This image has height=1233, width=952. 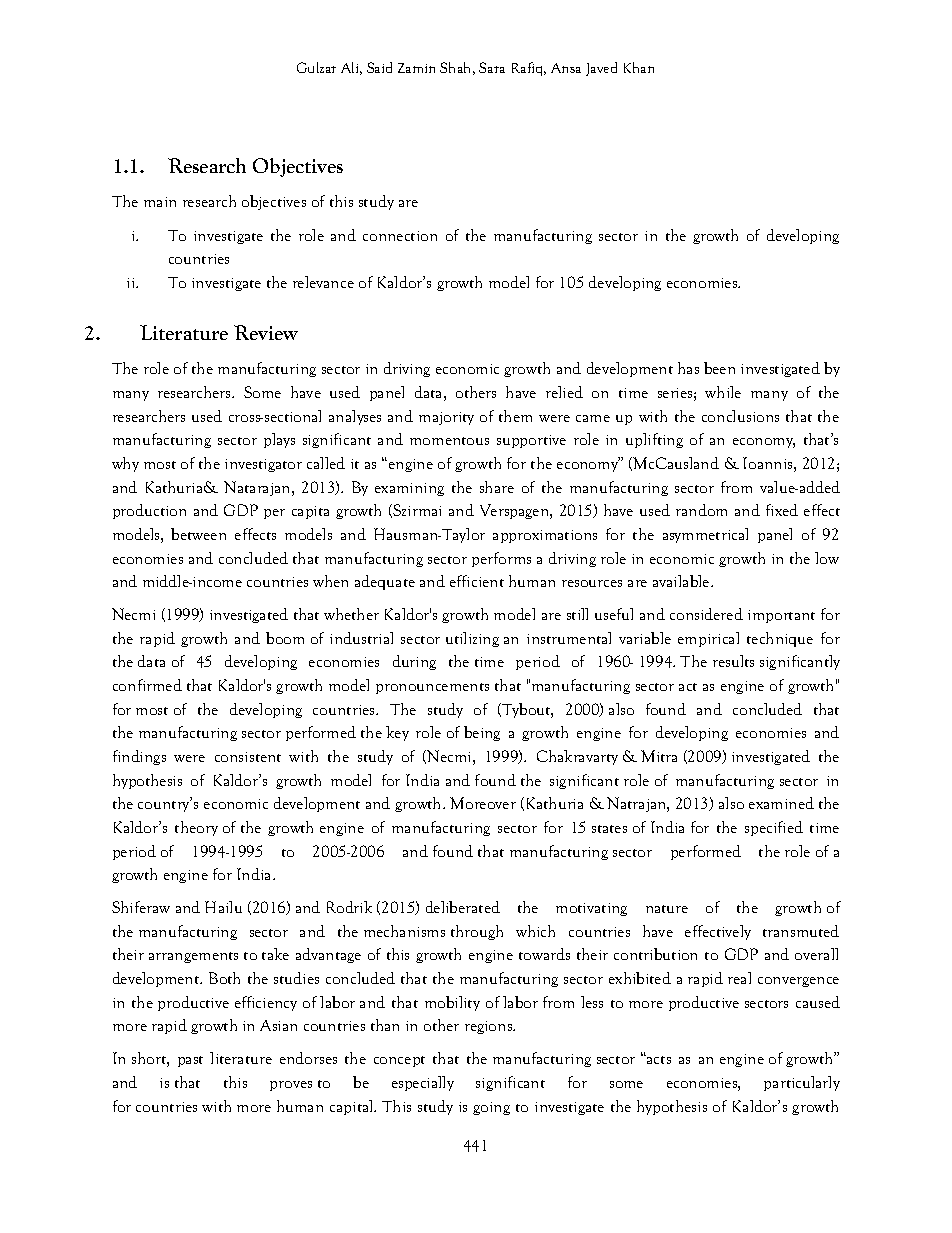 What do you see at coordinates (198, 534) in the image?
I see `between` at bounding box center [198, 534].
